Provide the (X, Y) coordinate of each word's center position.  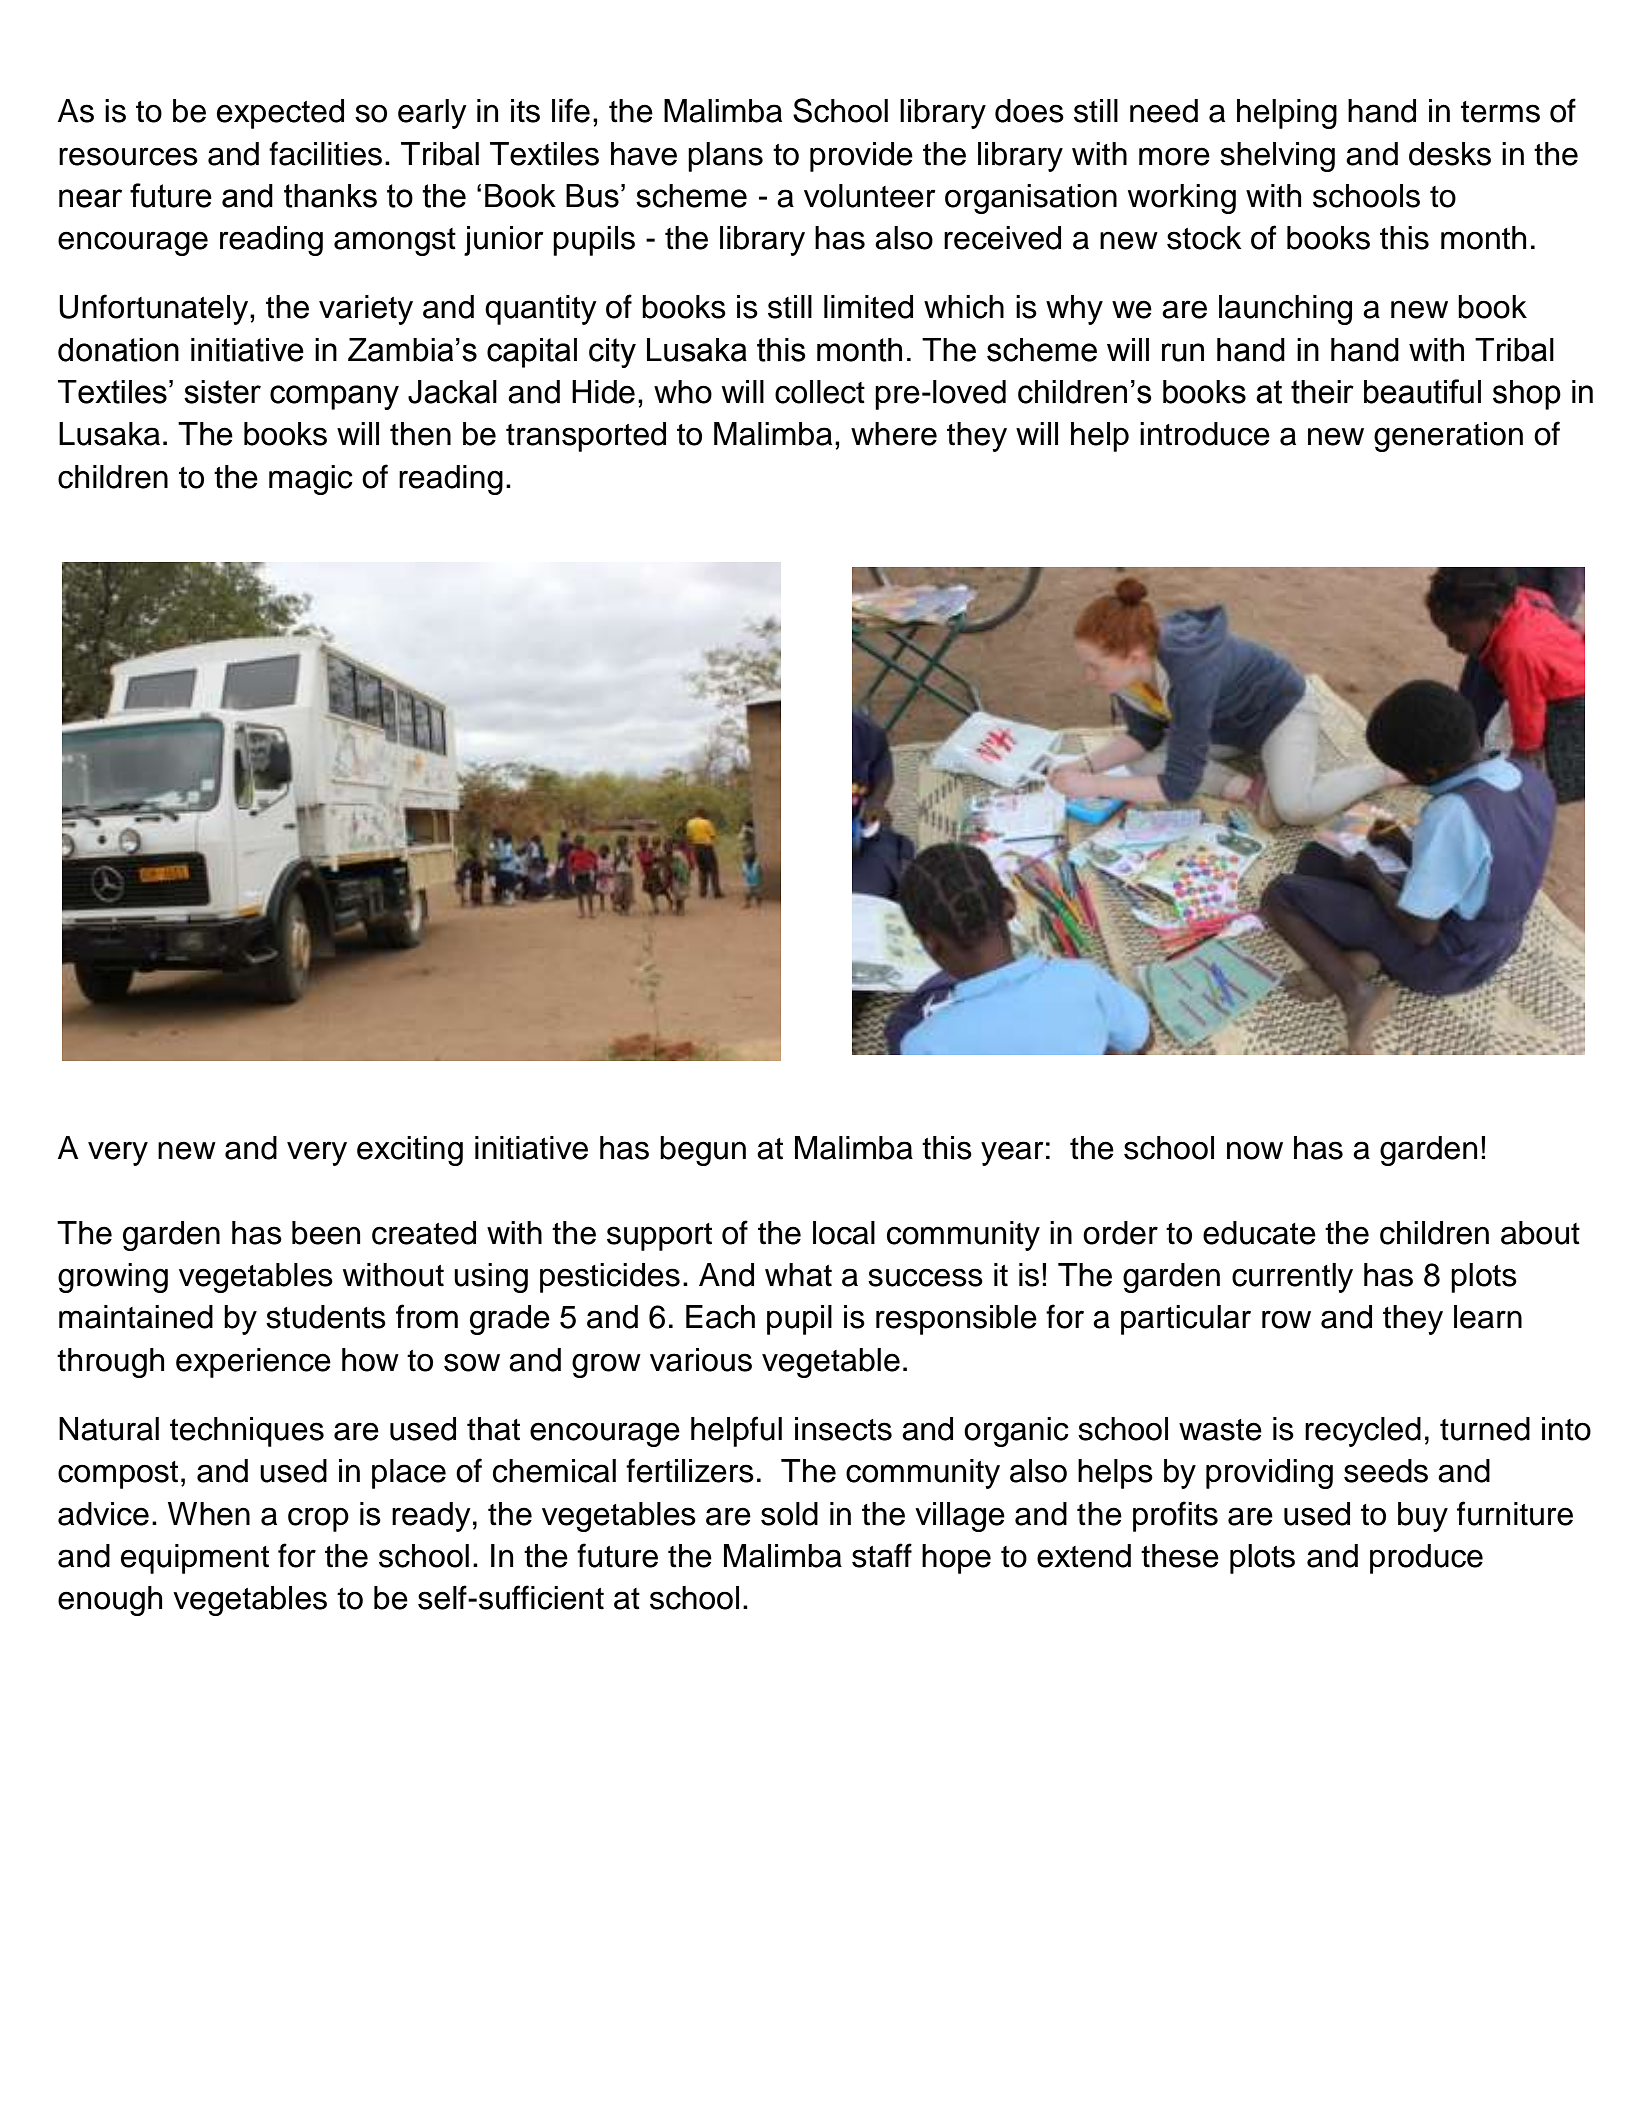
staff (882, 1555)
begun (703, 1151)
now (1255, 1150)
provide (861, 157)
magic (311, 480)
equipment (195, 1559)
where (894, 434)
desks (1450, 154)
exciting (410, 1151)
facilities (325, 153)
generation (1448, 437)
